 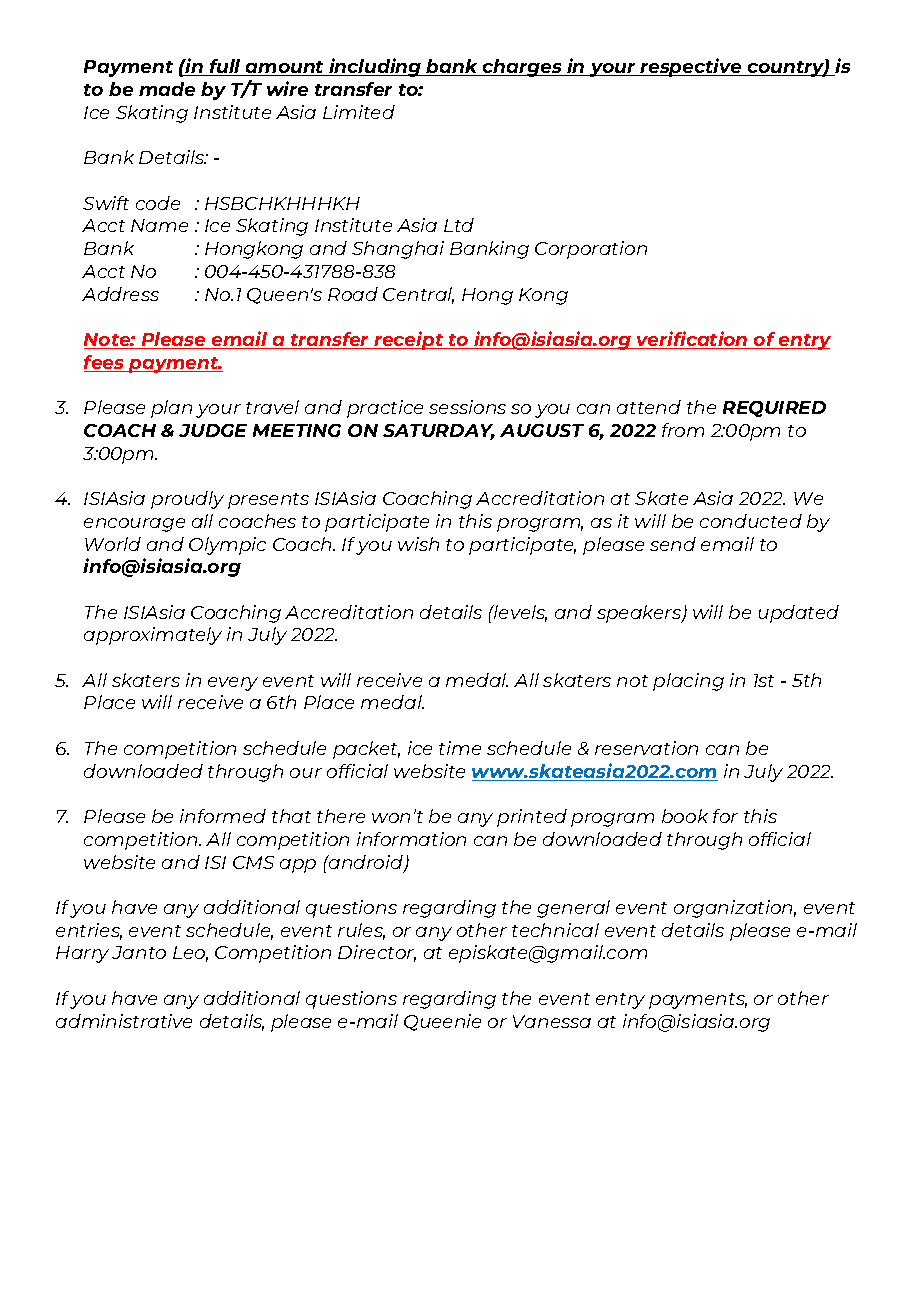 What do you see at coordinates (167, 89) in the screenshot?
I see `made` at bounding box center [167, 89].
